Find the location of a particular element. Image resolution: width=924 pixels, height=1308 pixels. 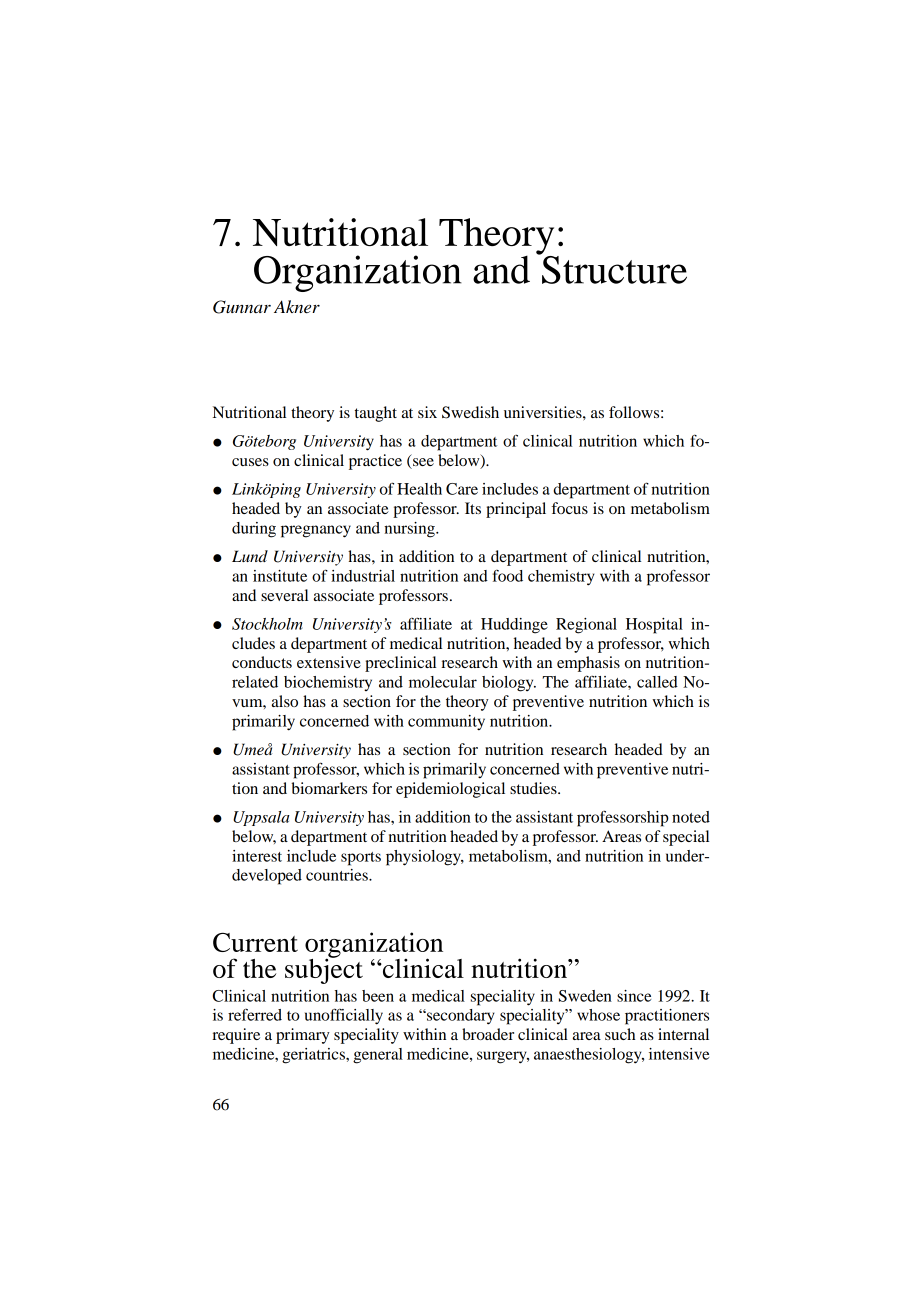

primary is located at coordinates (303, 1036).
